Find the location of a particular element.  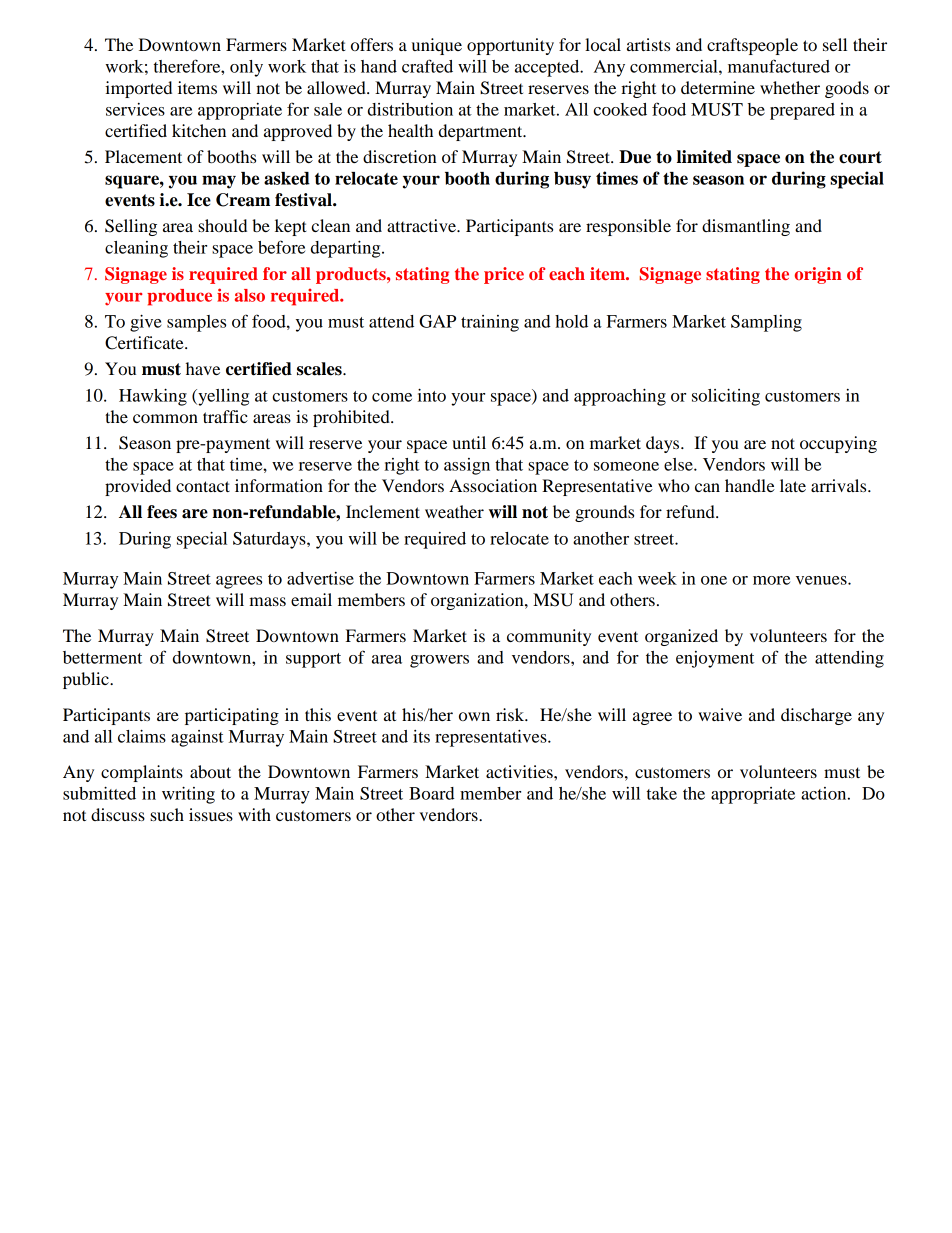

price is located at coordinates (504, 275).
